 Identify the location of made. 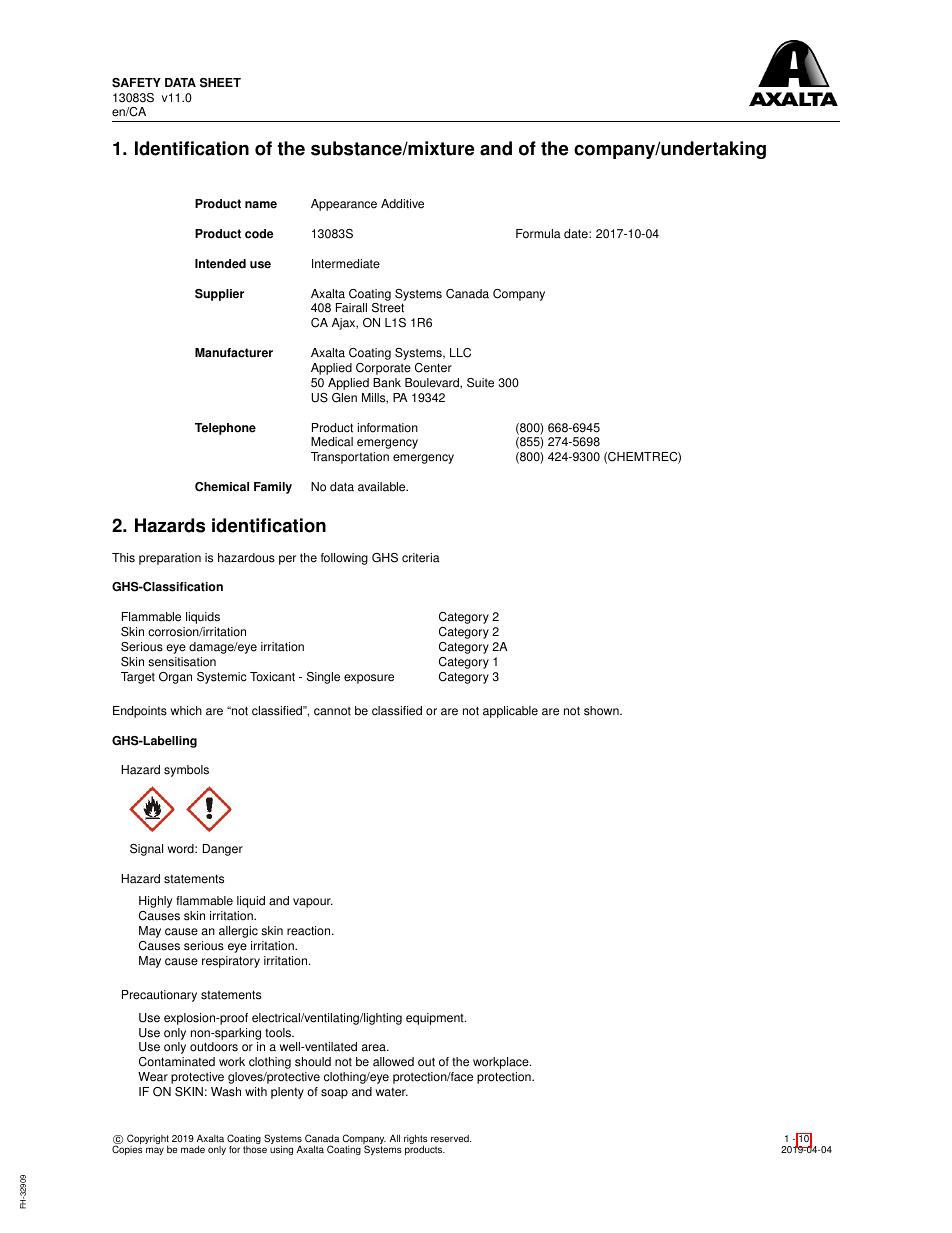
(193, 1149).
